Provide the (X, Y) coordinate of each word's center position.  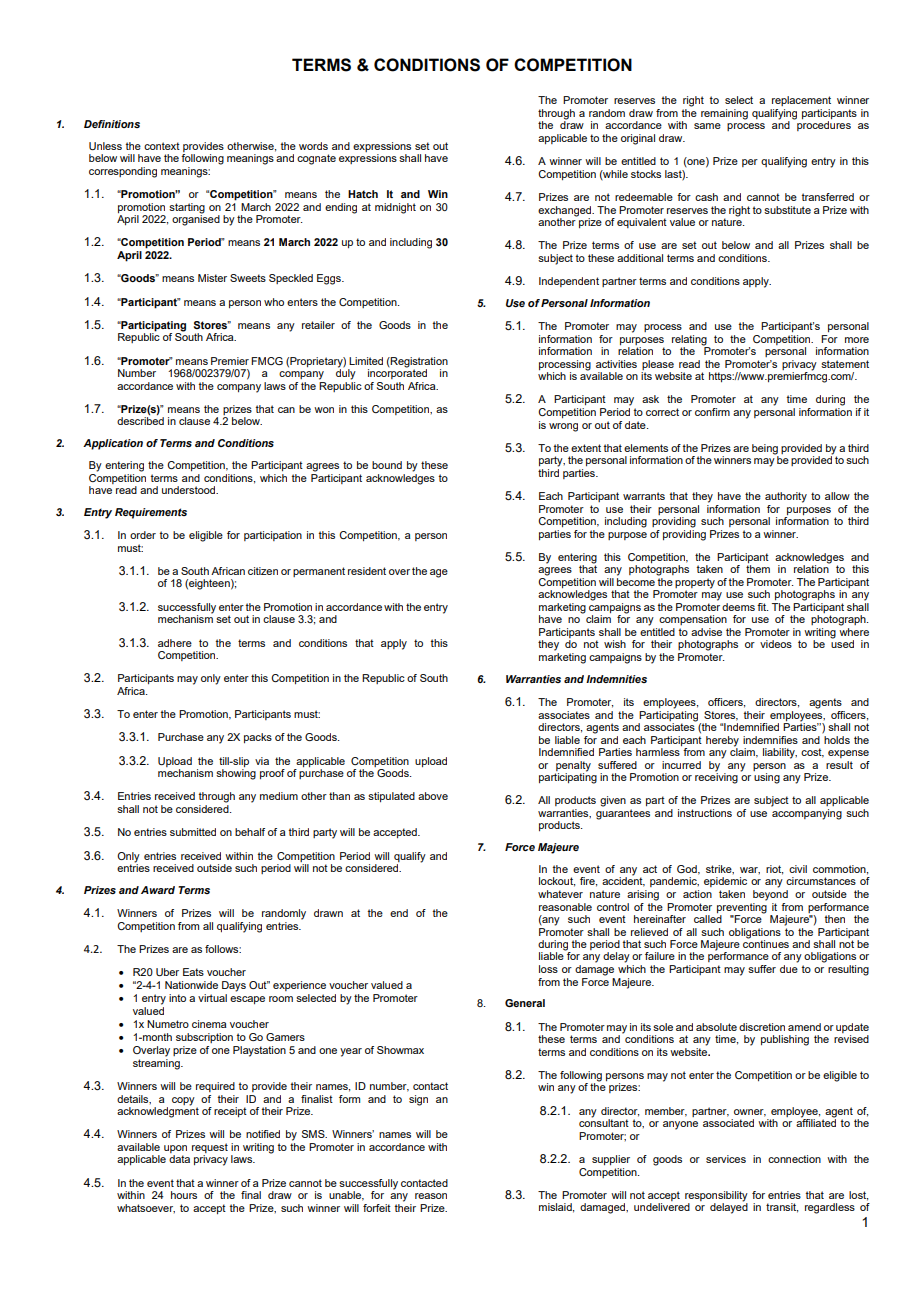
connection (794, 1159)
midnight (395, 208)
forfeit (377, 1208)
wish (615, 644)
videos (776, 644)
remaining (724, 114)
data (179, 1159)
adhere (175, 643)
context (162, 146)
